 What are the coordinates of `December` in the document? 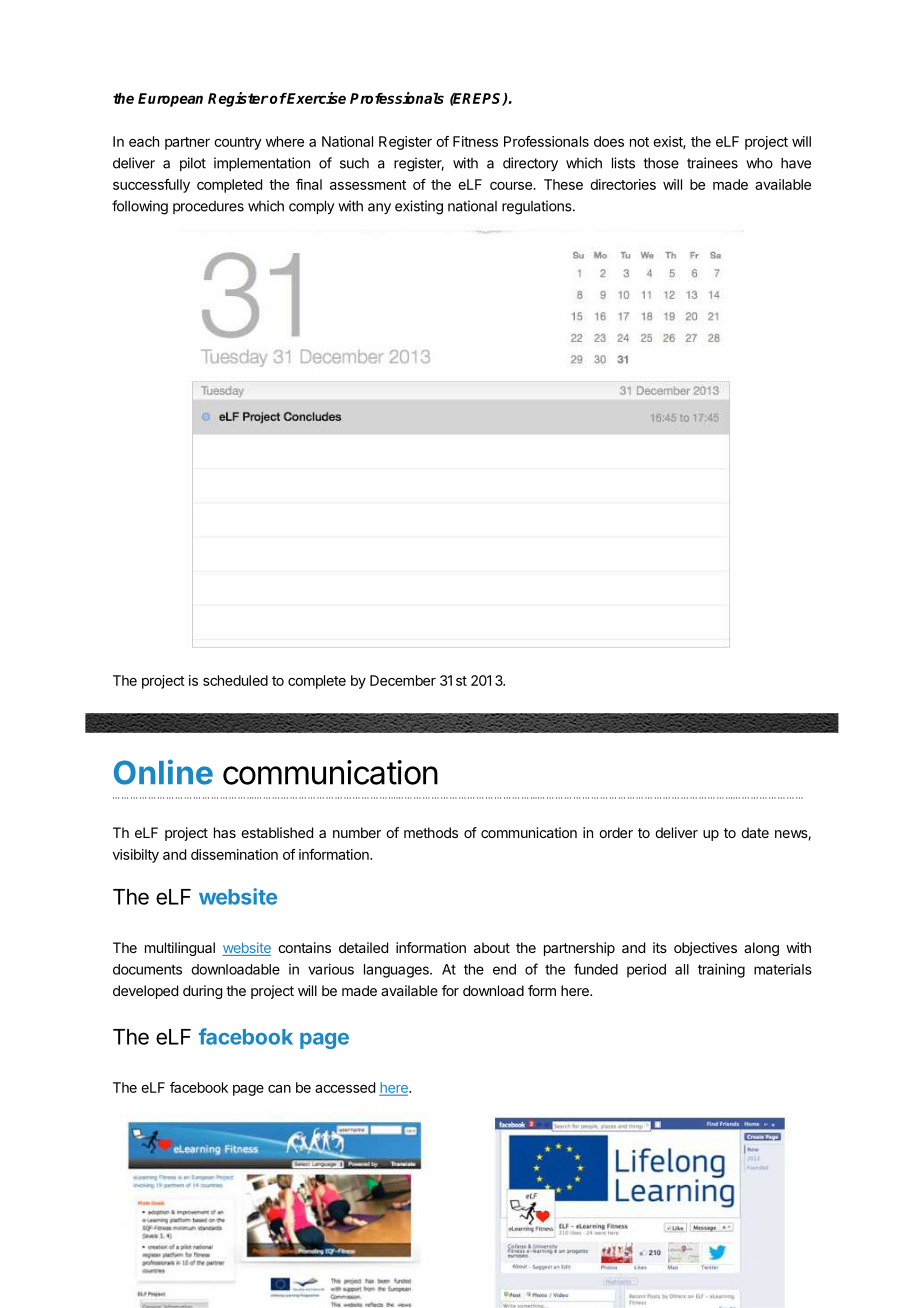 It's located at (403, 680).
